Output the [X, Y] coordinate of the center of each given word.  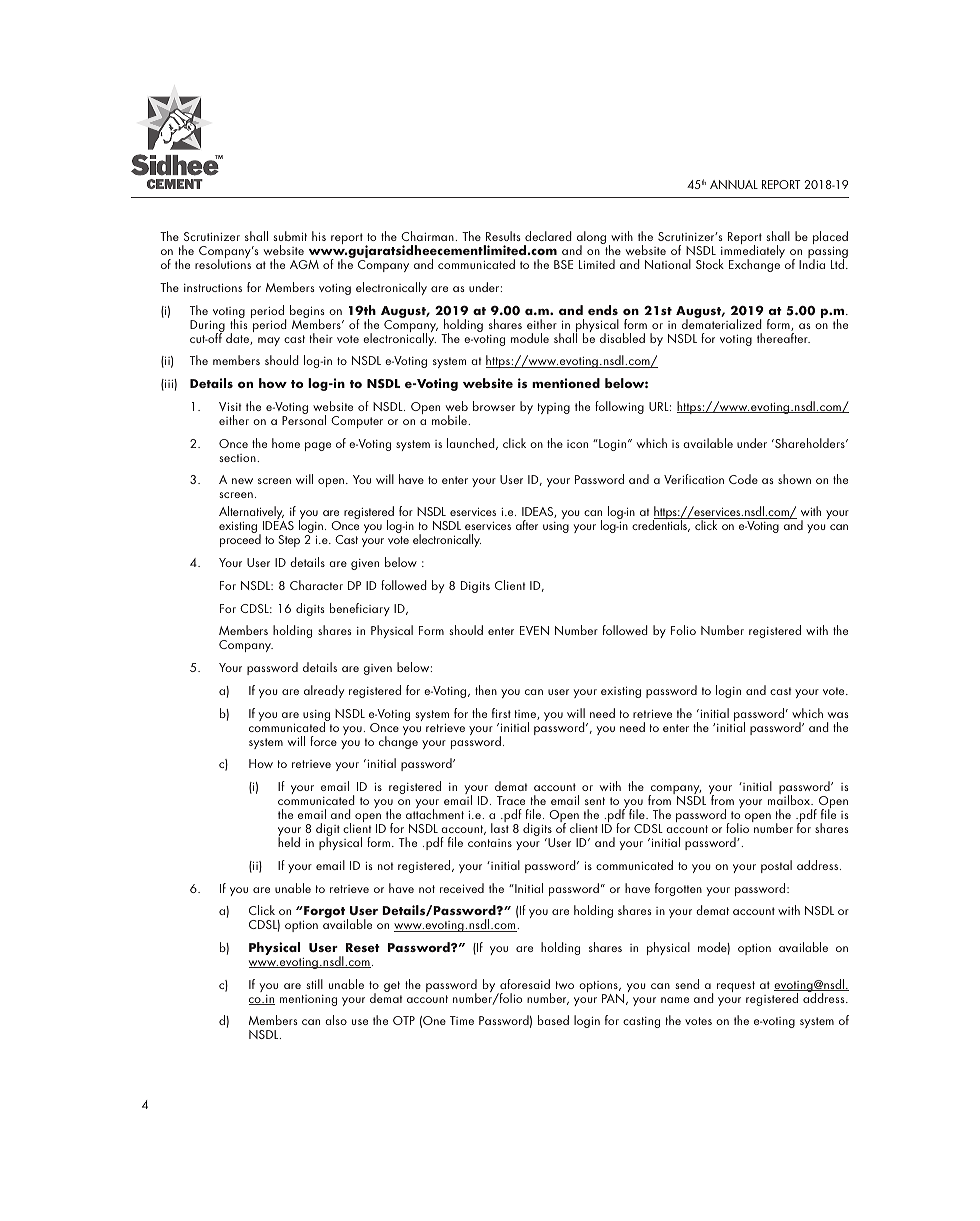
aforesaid [525, 984]
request [736, 986]
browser [494, 406]
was [838, 715]
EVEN [534, 630]
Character [316, 585]
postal [776, 866]
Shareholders [810, 443]
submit [290, 236]
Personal [304, 419]
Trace [511, 800]
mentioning [308, 1000]
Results [503, 236]
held [289, 841]
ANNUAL [734, 184]
